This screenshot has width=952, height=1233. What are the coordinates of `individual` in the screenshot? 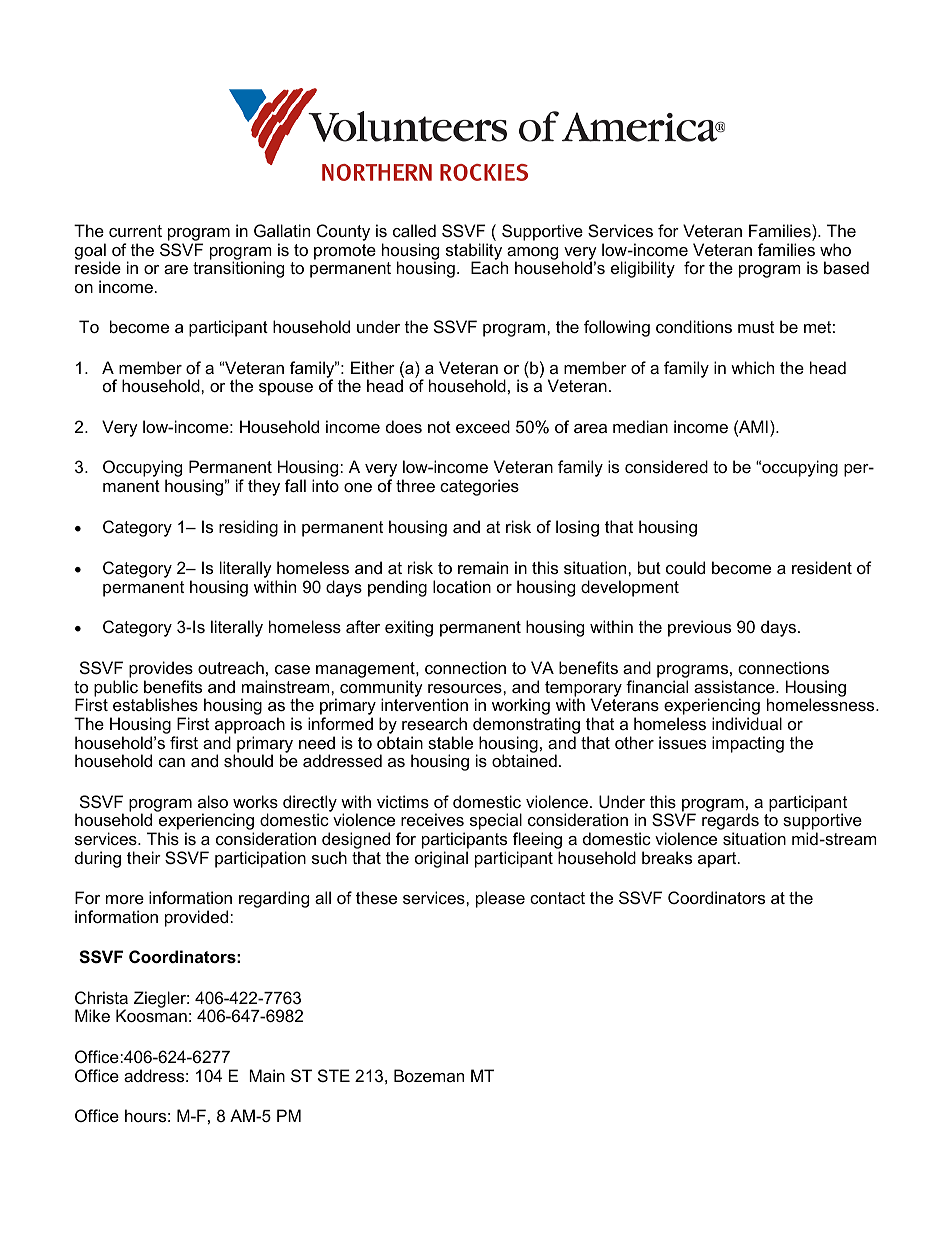 It's located at (747, 723).
